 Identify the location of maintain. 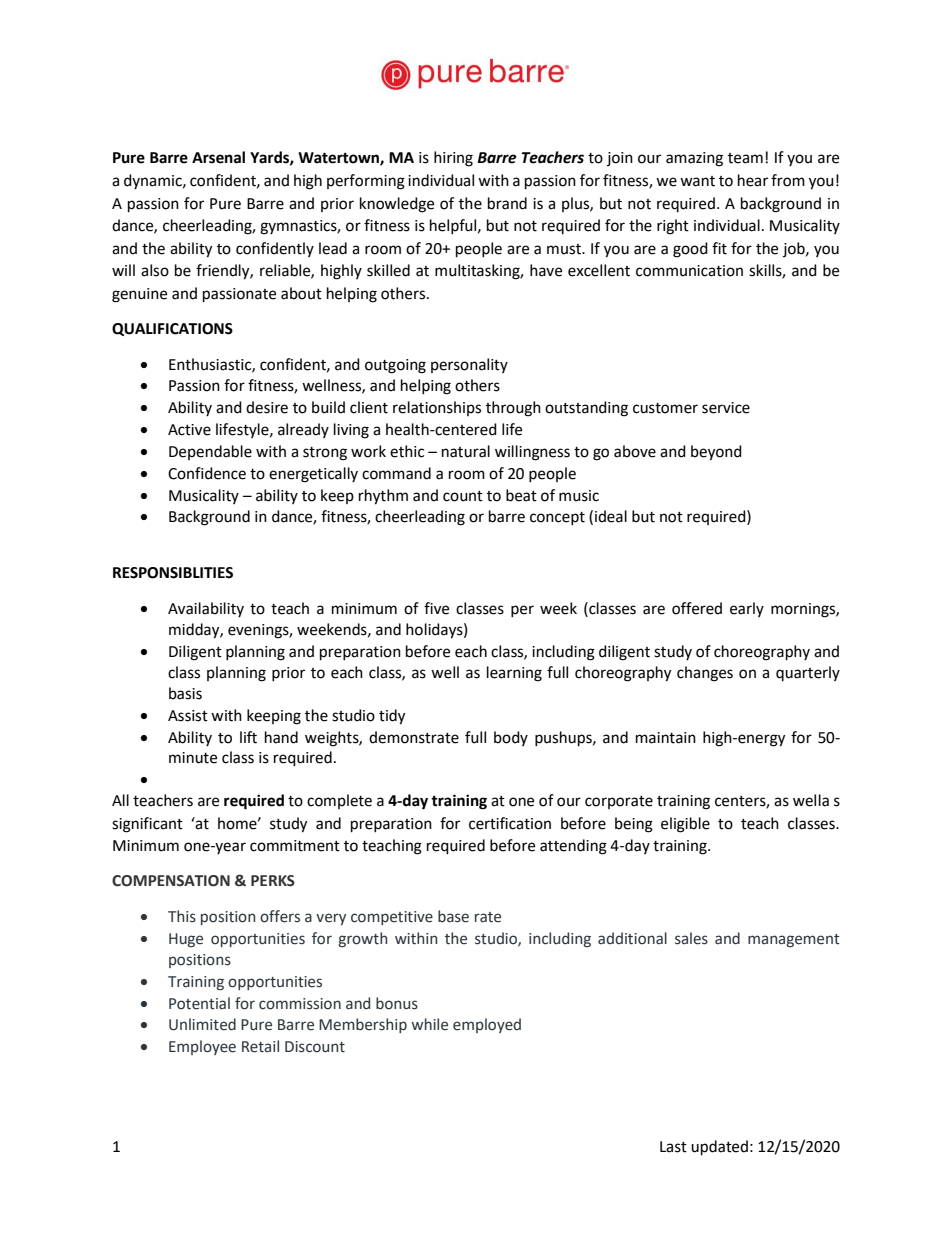
(666, 738).
